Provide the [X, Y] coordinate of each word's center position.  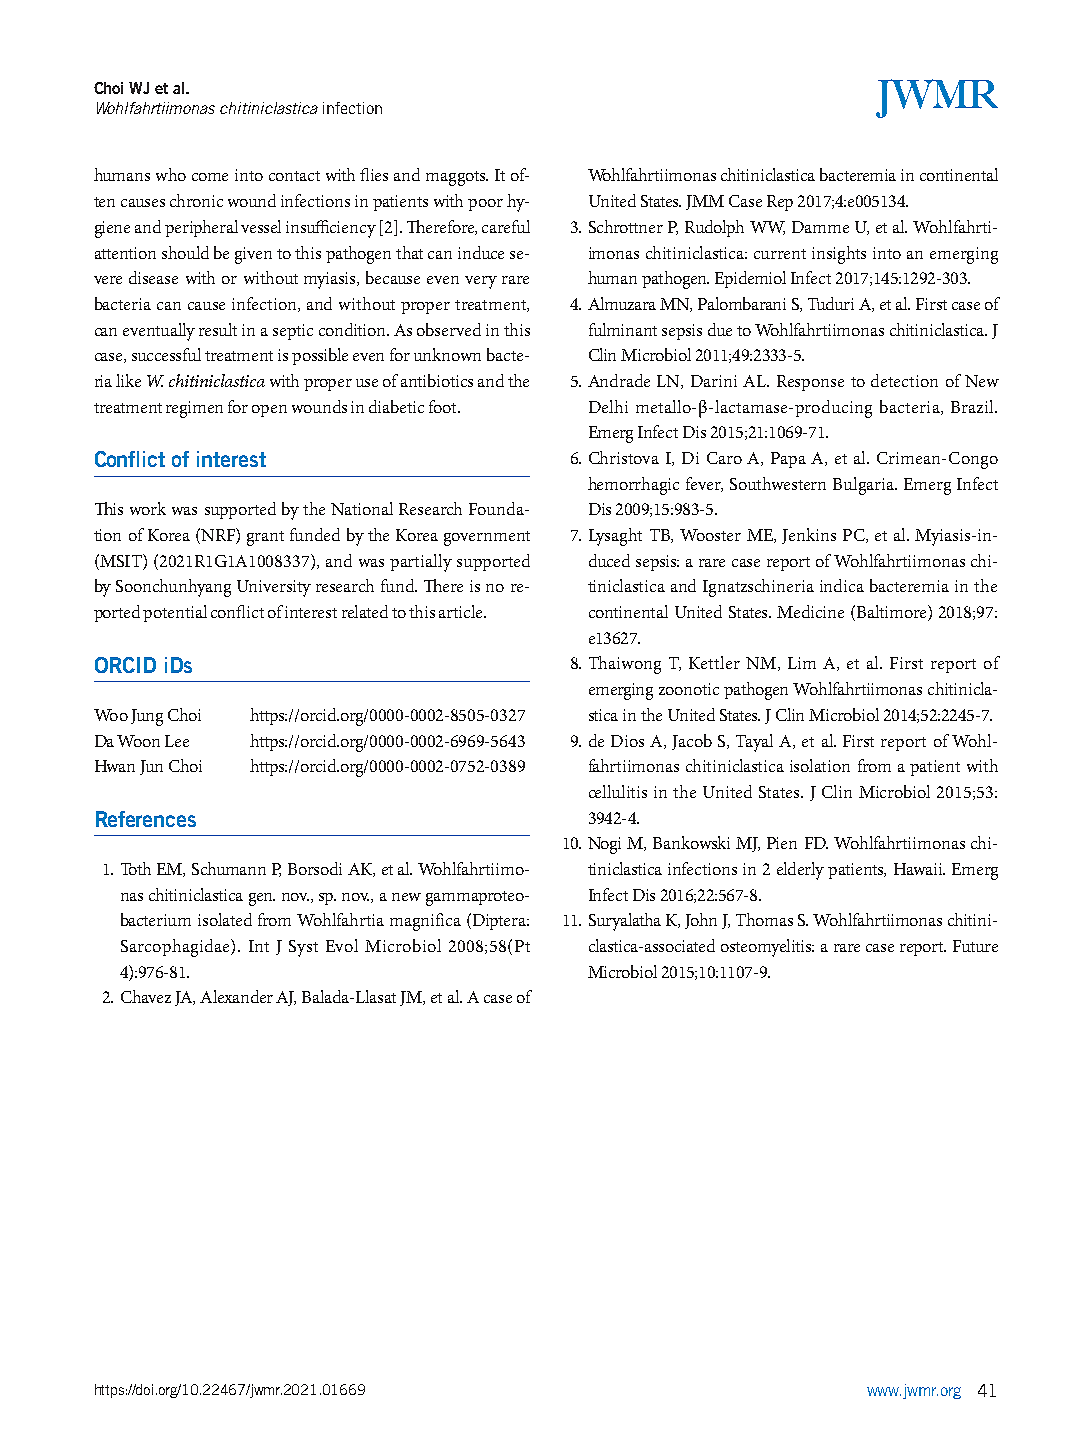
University [274, 588]
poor [485, 205]
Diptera [499, 921]
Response [810, 383]
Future [975, 946]
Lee [177, 741]
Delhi [608, 406]
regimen [194, 409]
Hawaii [919, 869]
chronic [196, 200]
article [462, 611]
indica [842, 585]
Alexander [236, 996]
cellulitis [618, 791]
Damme [820, 227]
